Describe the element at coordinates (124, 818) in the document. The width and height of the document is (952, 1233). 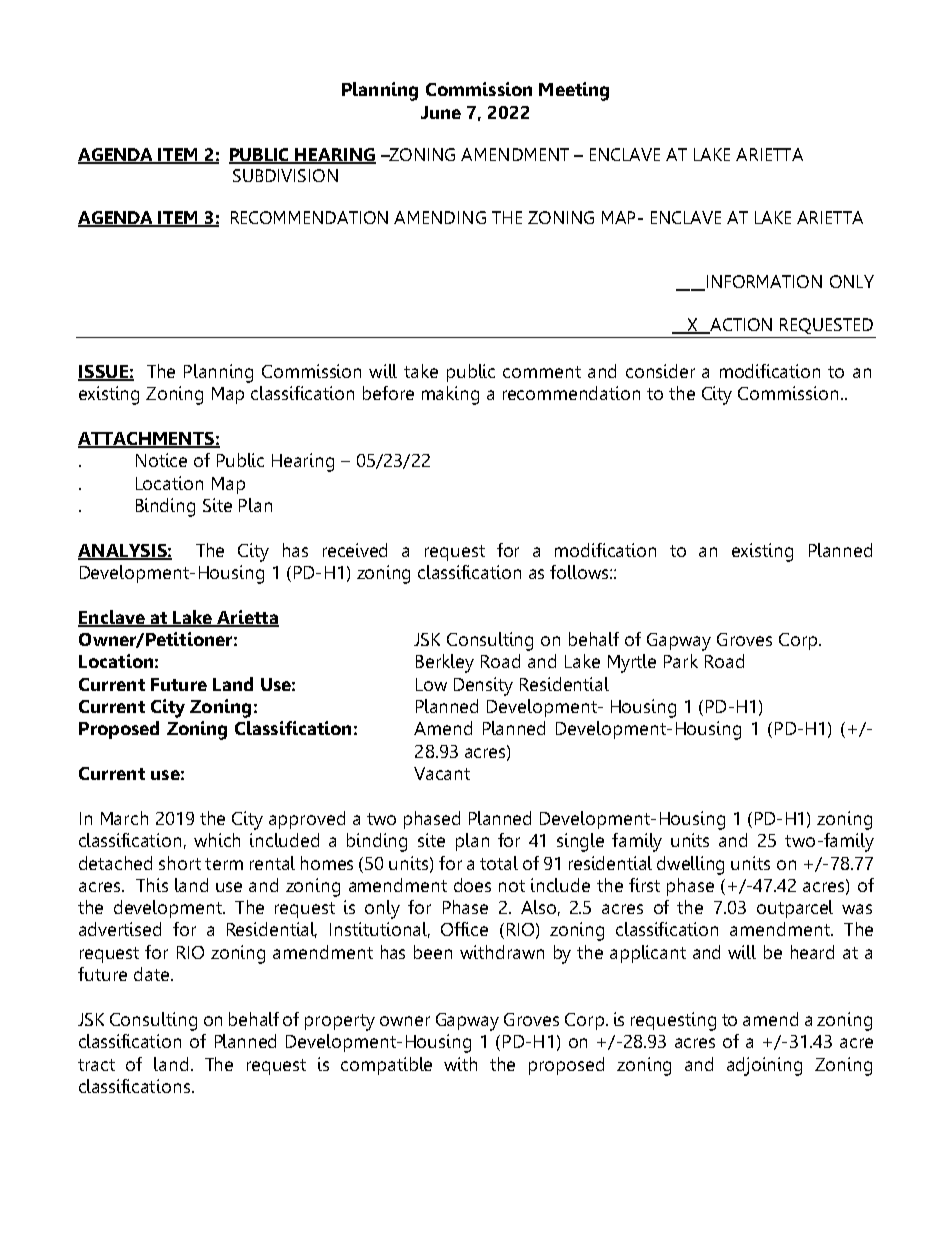
I see `March` at that location.
